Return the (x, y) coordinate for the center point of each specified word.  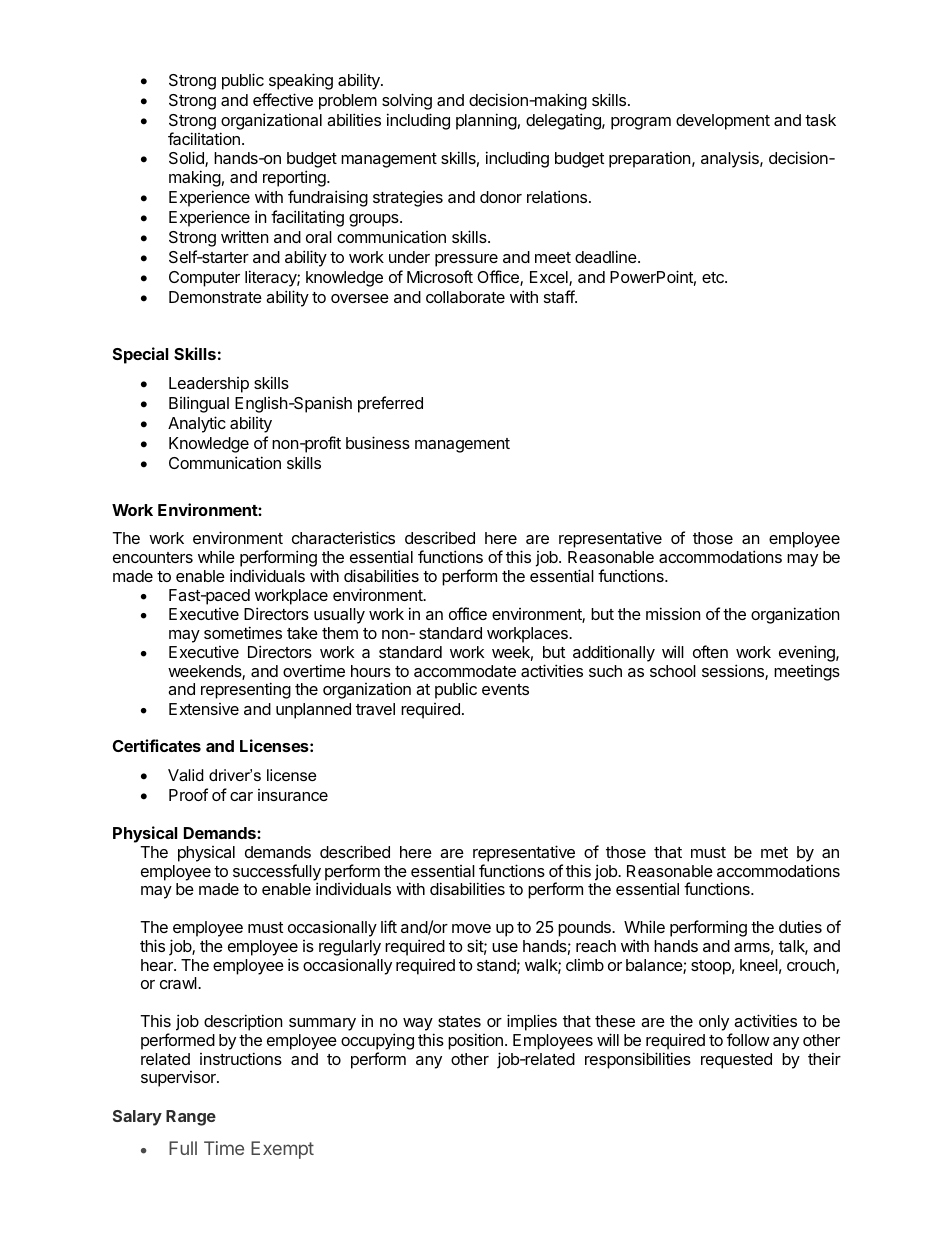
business (378, 442)
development (723, 122)
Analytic (197, 424)
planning (486, 121)
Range (191, 1118)
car (241, 796)
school (673, 671)
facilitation (204, 138)
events (505, 689)
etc (714, 277)
